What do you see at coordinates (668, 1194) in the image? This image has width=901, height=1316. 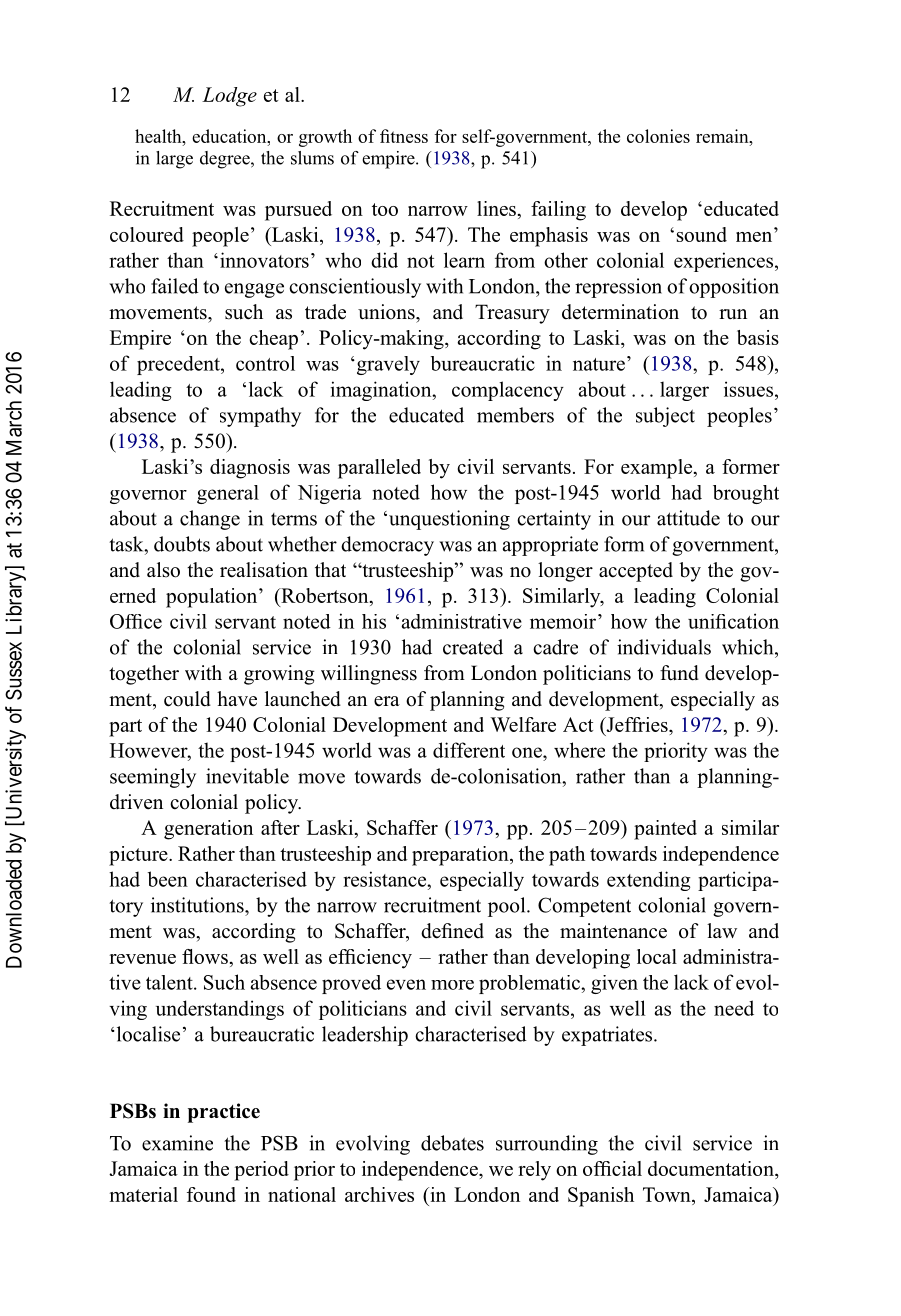 I see `Town` at bounding box center [668, 1194].
